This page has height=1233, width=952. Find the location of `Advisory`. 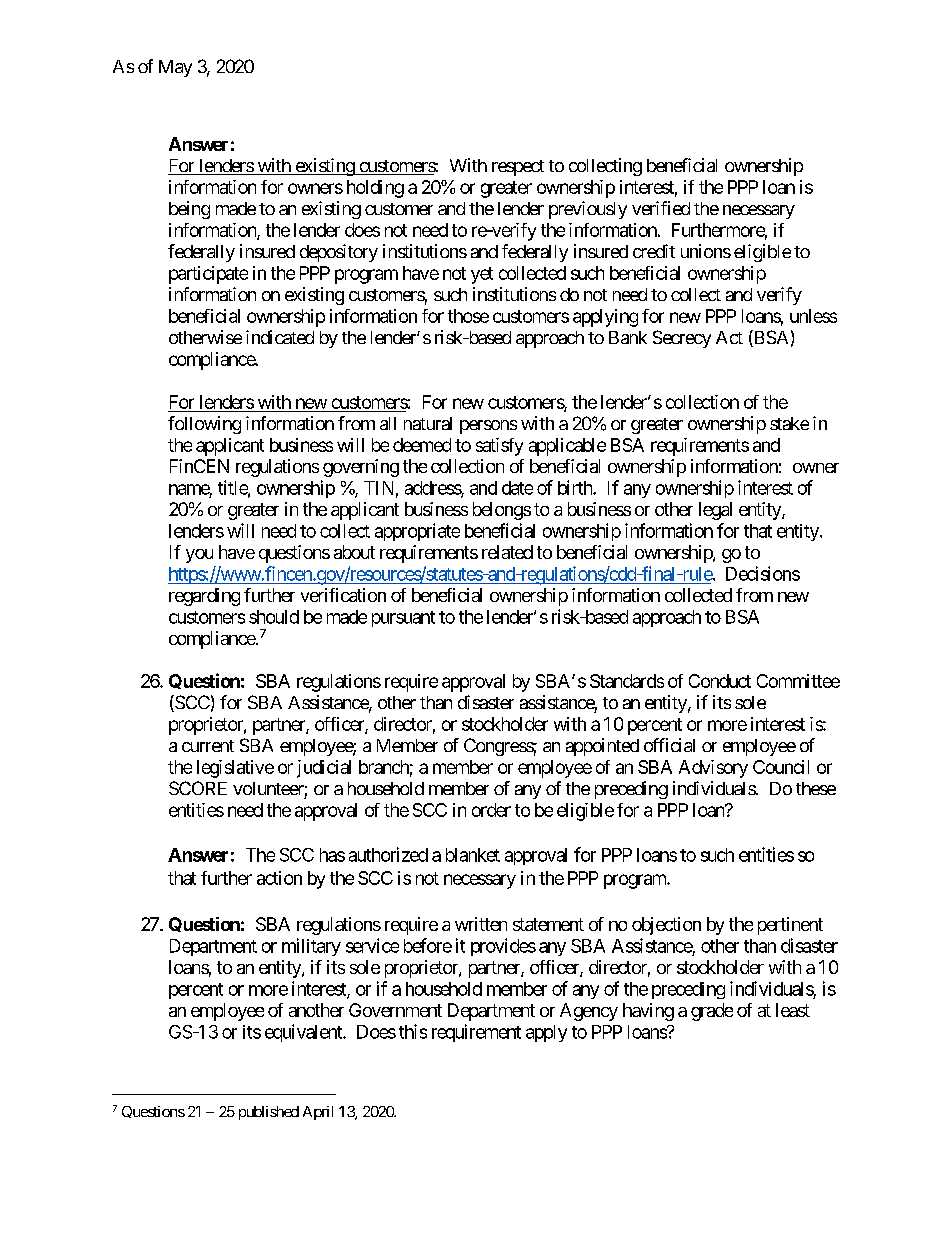

Advisory is located at coordinates (713, 769).
